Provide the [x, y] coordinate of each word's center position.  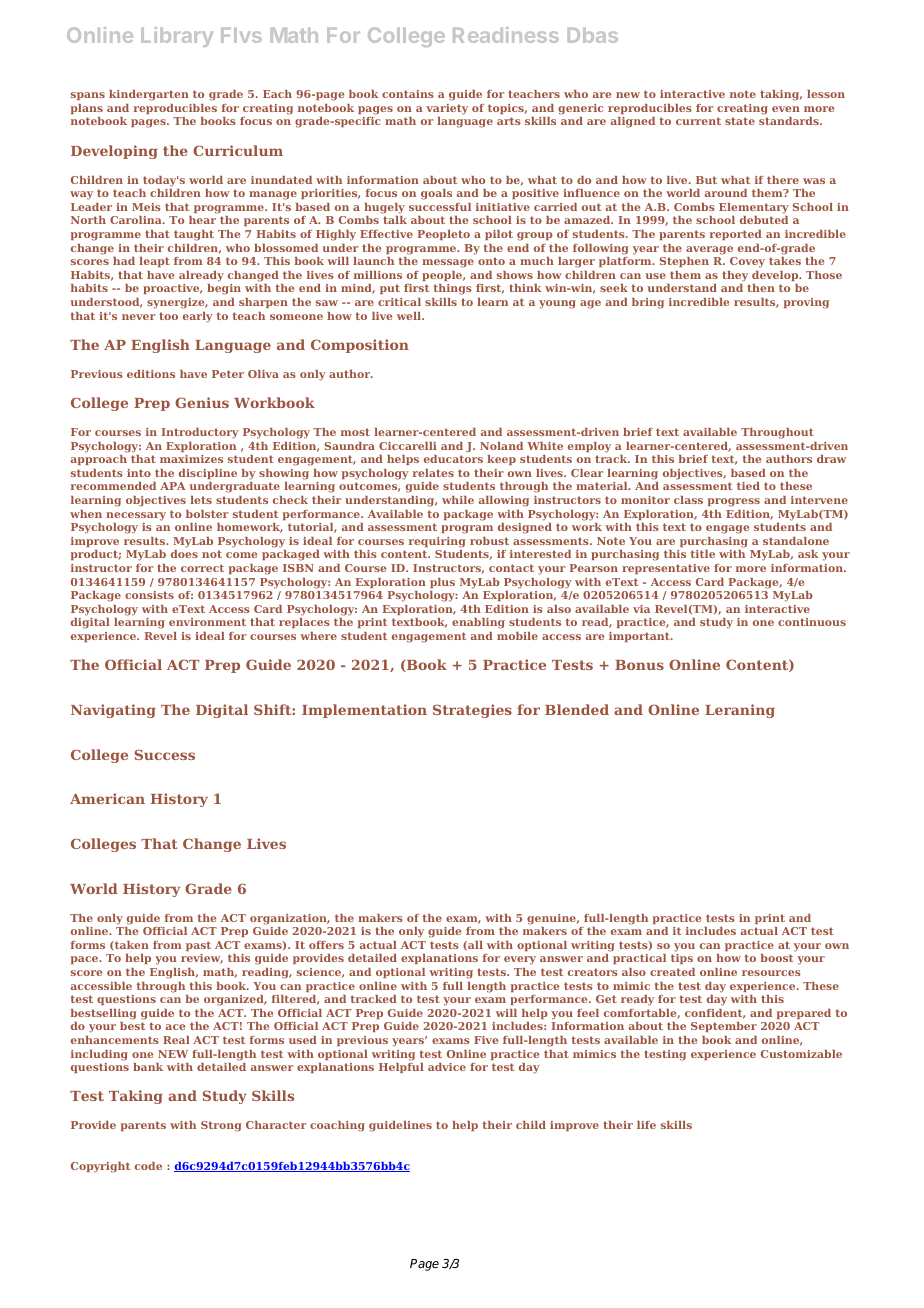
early [198, 317]
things [453, 289]
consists [149, 595]
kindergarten [149, 95]
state [740, 121]
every [520, 960]
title [703, 554]
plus [442, 583]
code [148, 1166]
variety [447, 109]
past [198, 946]
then [761, 288]
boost [776, 958]
